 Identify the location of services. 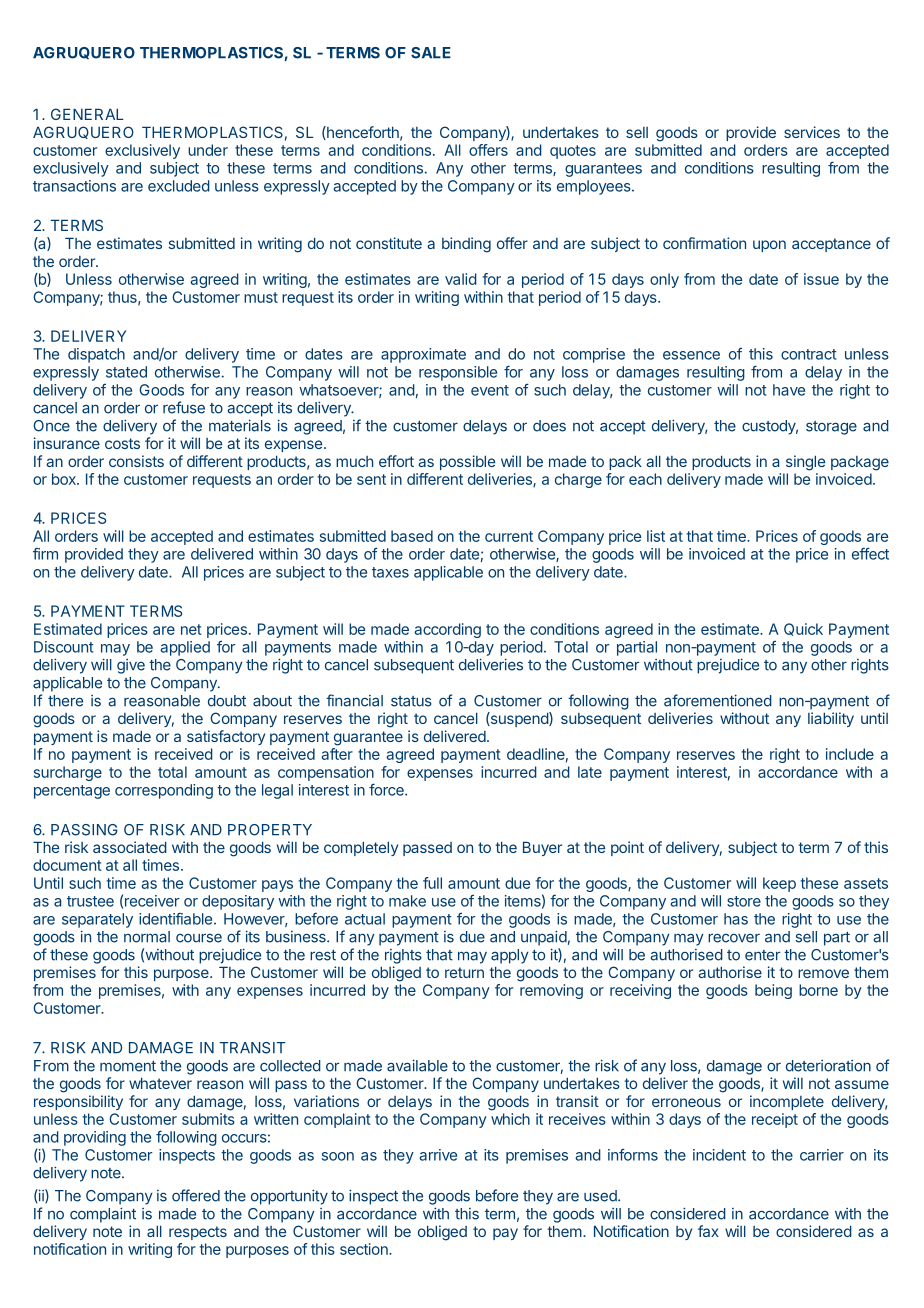
(812, 132).
